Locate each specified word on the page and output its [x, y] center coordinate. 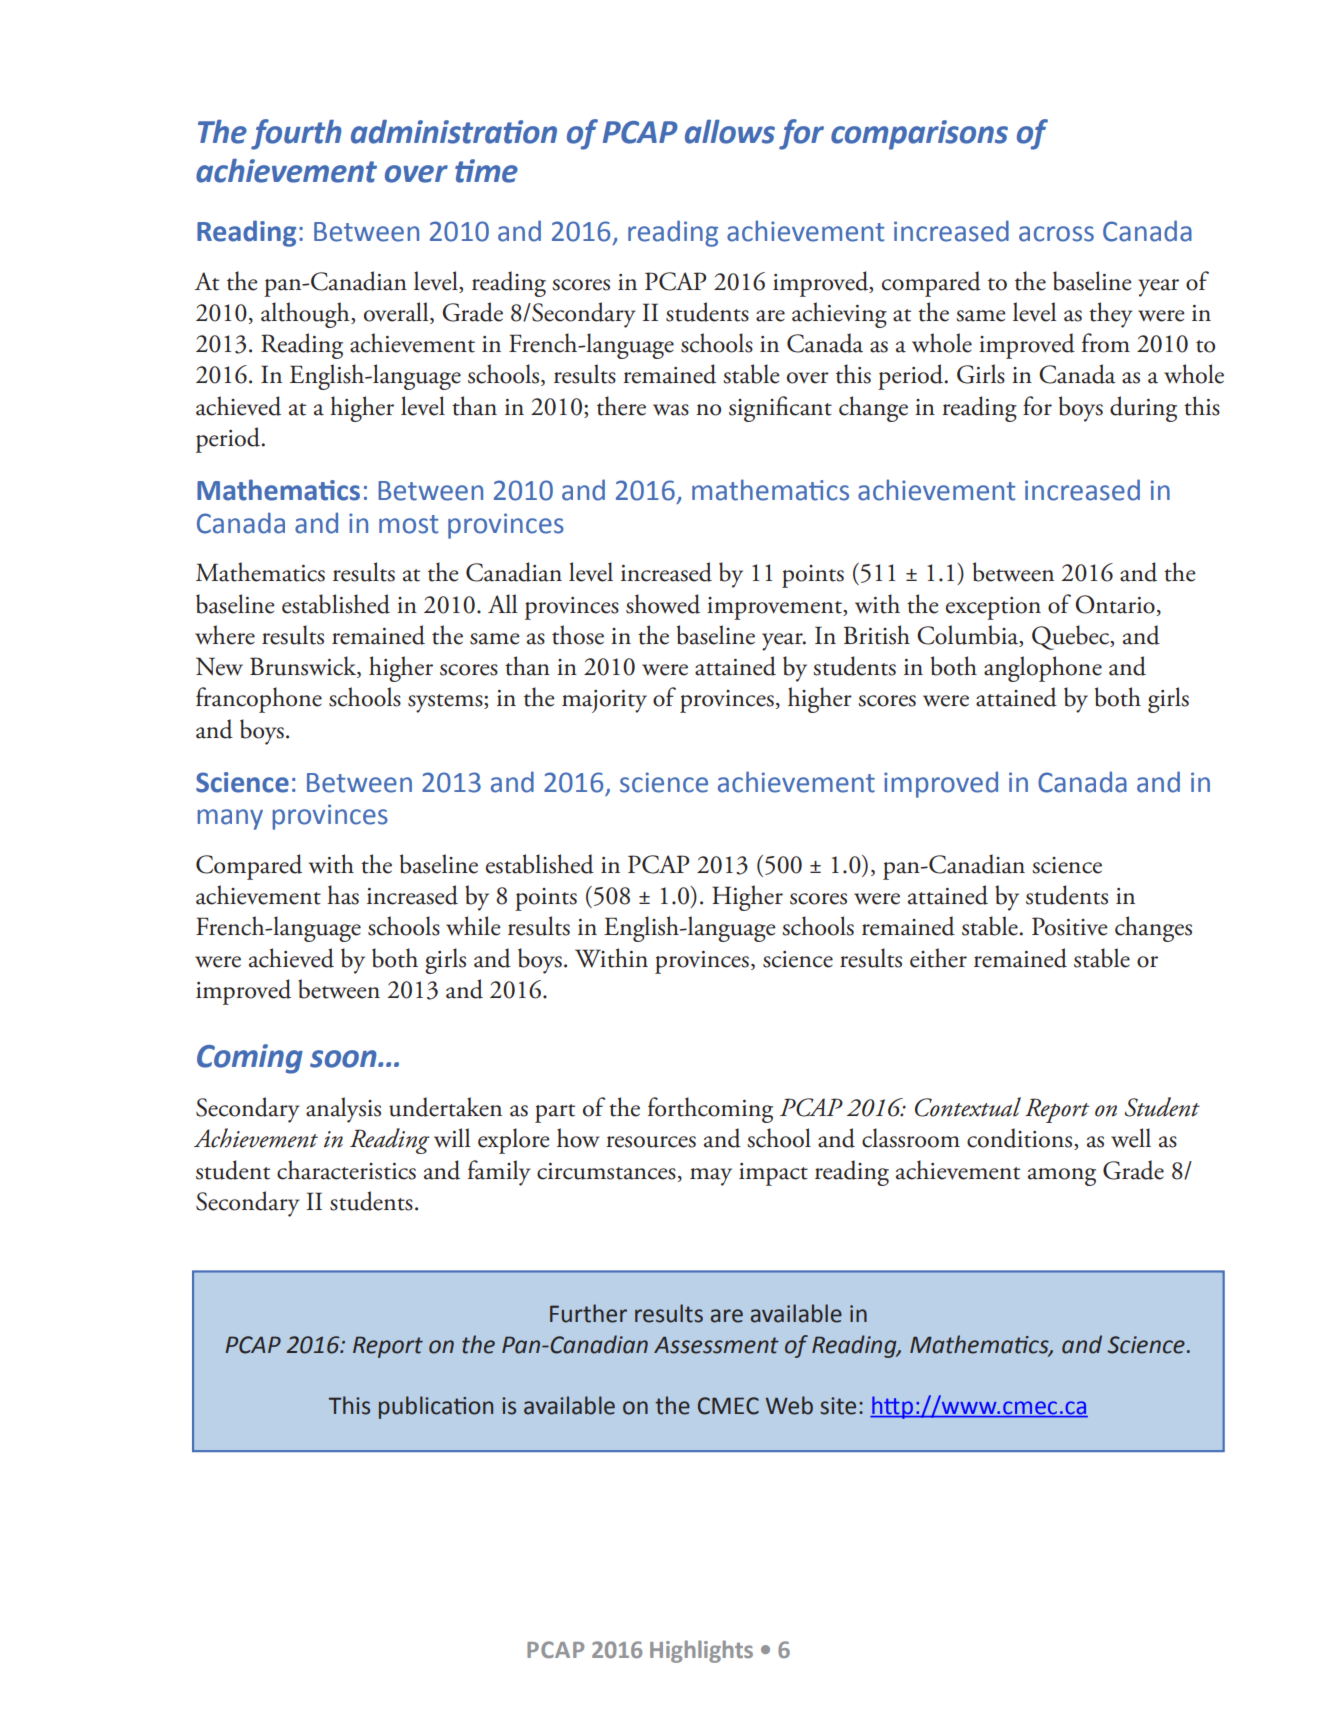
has [343, 895]
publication [436, 1407]
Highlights [701, 1651]
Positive [1070, 926]
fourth [296, 134]
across [1056, 234]
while [473, 926]
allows [730, 131]
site [838, 1406]
